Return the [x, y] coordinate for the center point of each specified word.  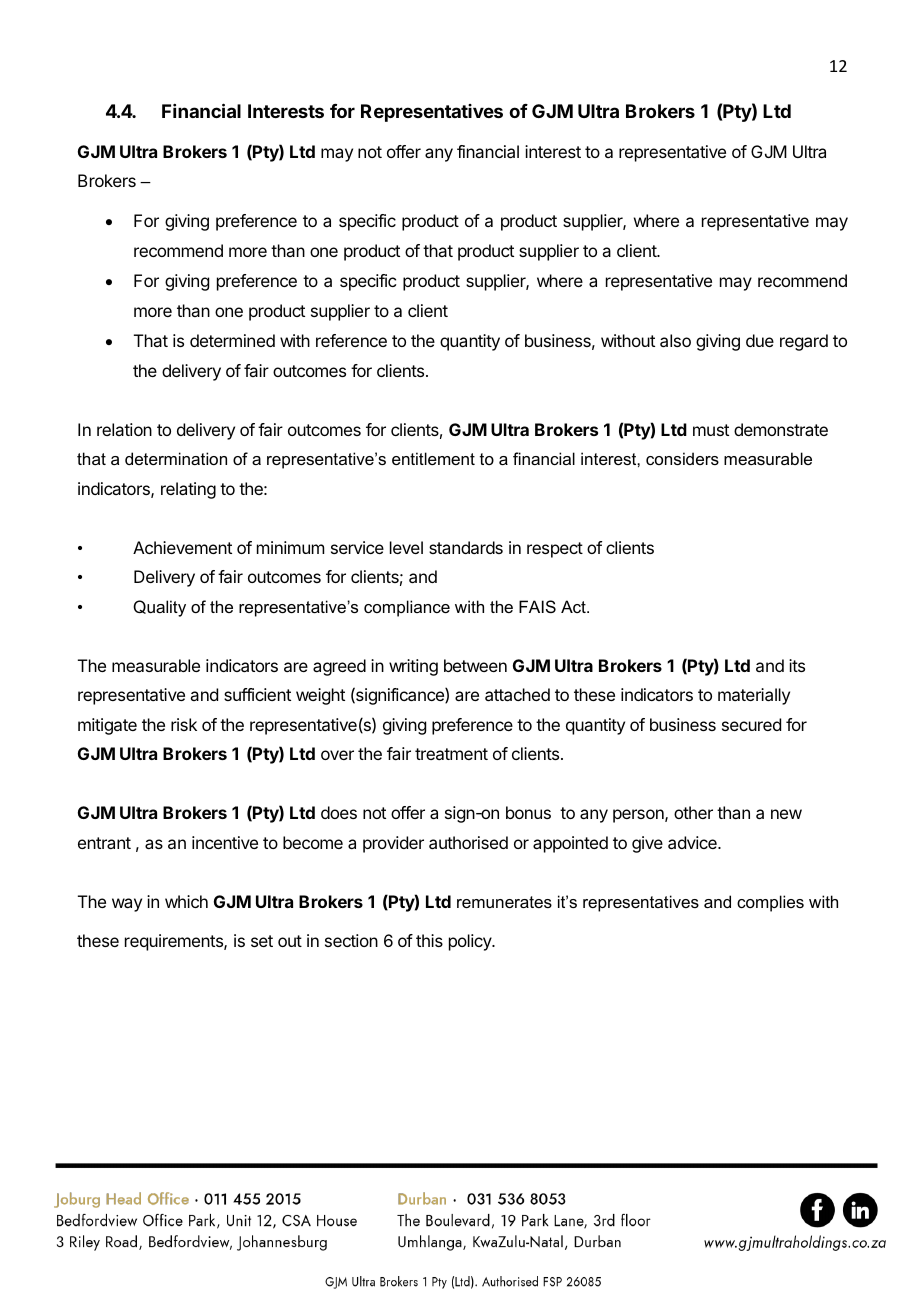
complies [770, 903]
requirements [175, 942]
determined [232, 340]
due [760, 340]
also [675, 340]
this [429, 940]
